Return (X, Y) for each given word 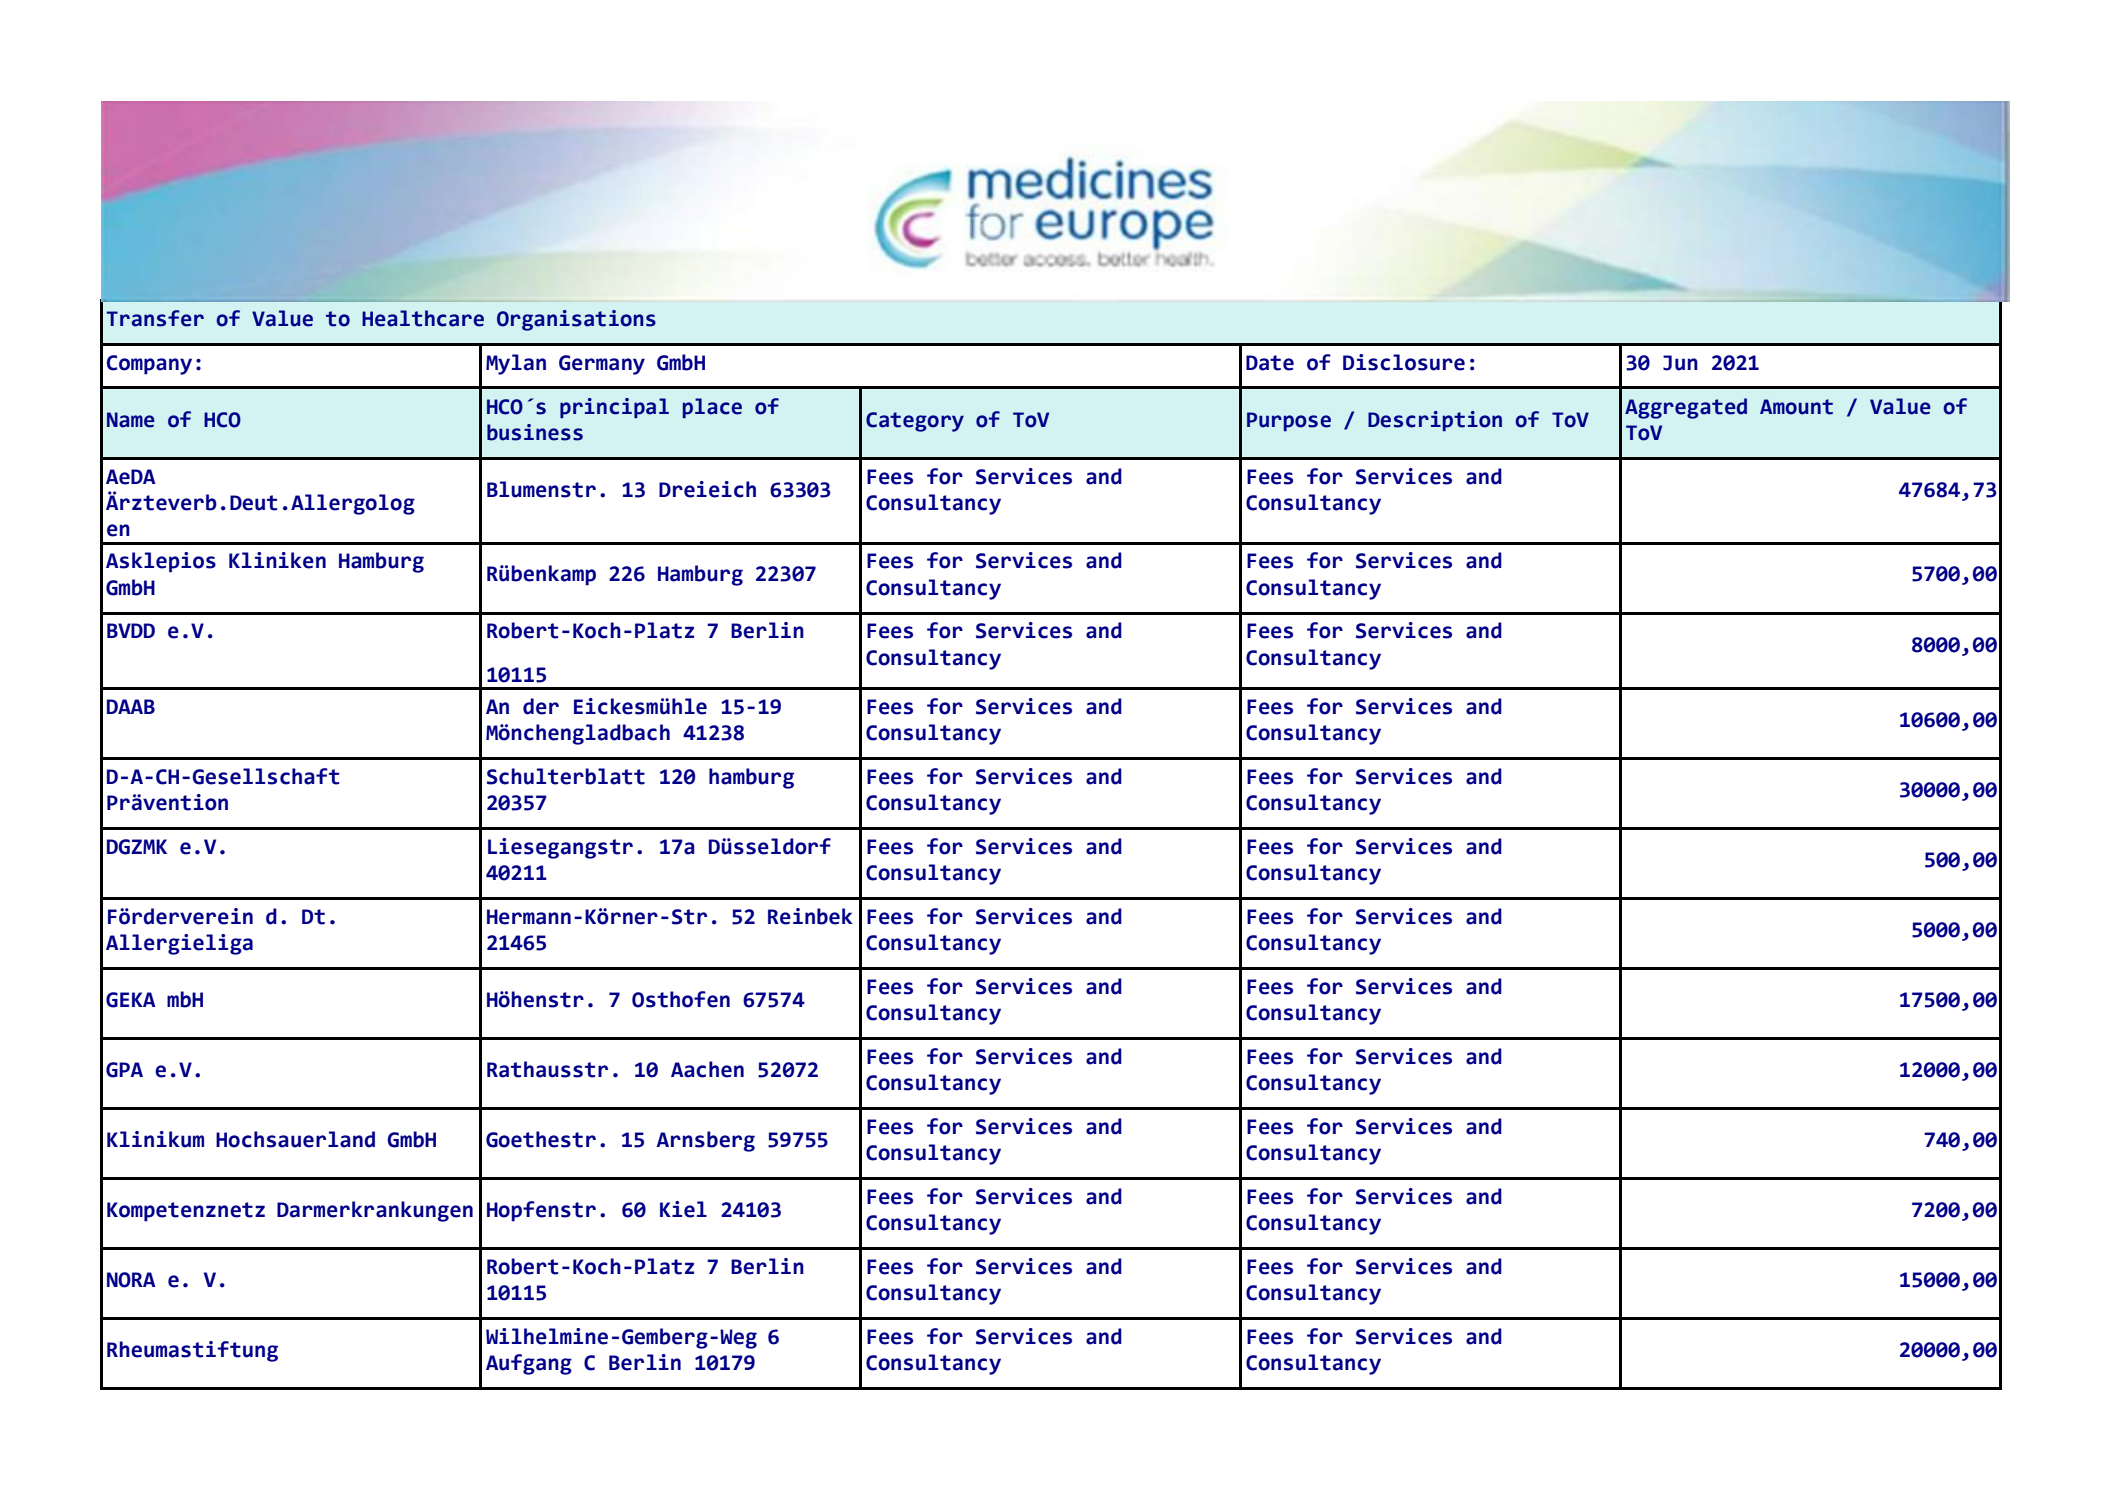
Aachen (707, 1069)
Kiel (683, 1209)
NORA (131, 1280)
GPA (124, 1070)
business (535, 432)
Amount (1796, 407)
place (712, 408)
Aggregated (1686, 408)
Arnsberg (705, 1141)
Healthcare (423, 318)
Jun (1680, 363)
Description (1435, 421)
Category (915, 422)
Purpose (1289, 421)
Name (131, 420)
